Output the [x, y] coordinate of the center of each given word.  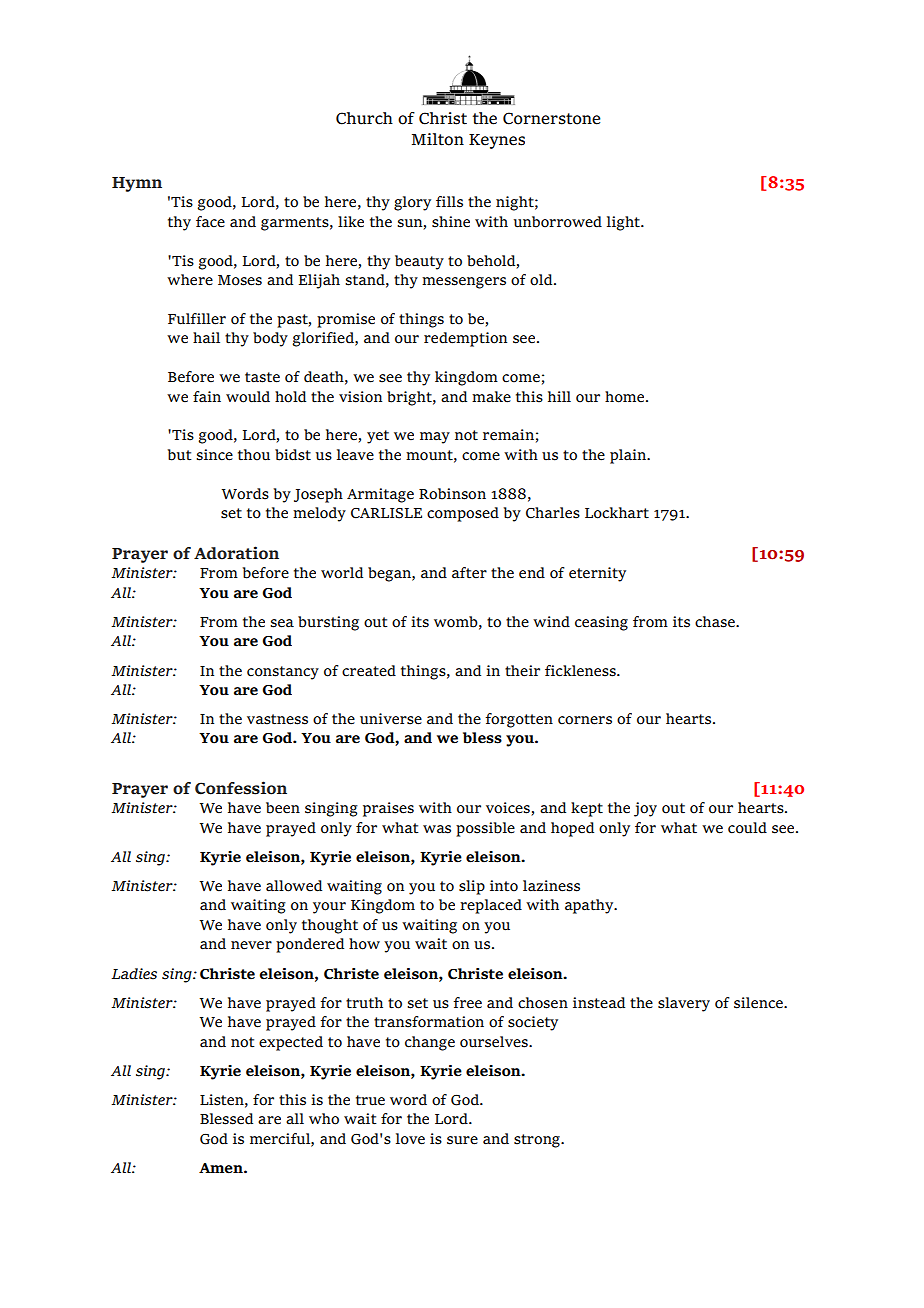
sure [462, 1140]
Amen [222, 1168]
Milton [438, 139]
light [624, 223]
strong [538, 1141]
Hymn [137, 184]
